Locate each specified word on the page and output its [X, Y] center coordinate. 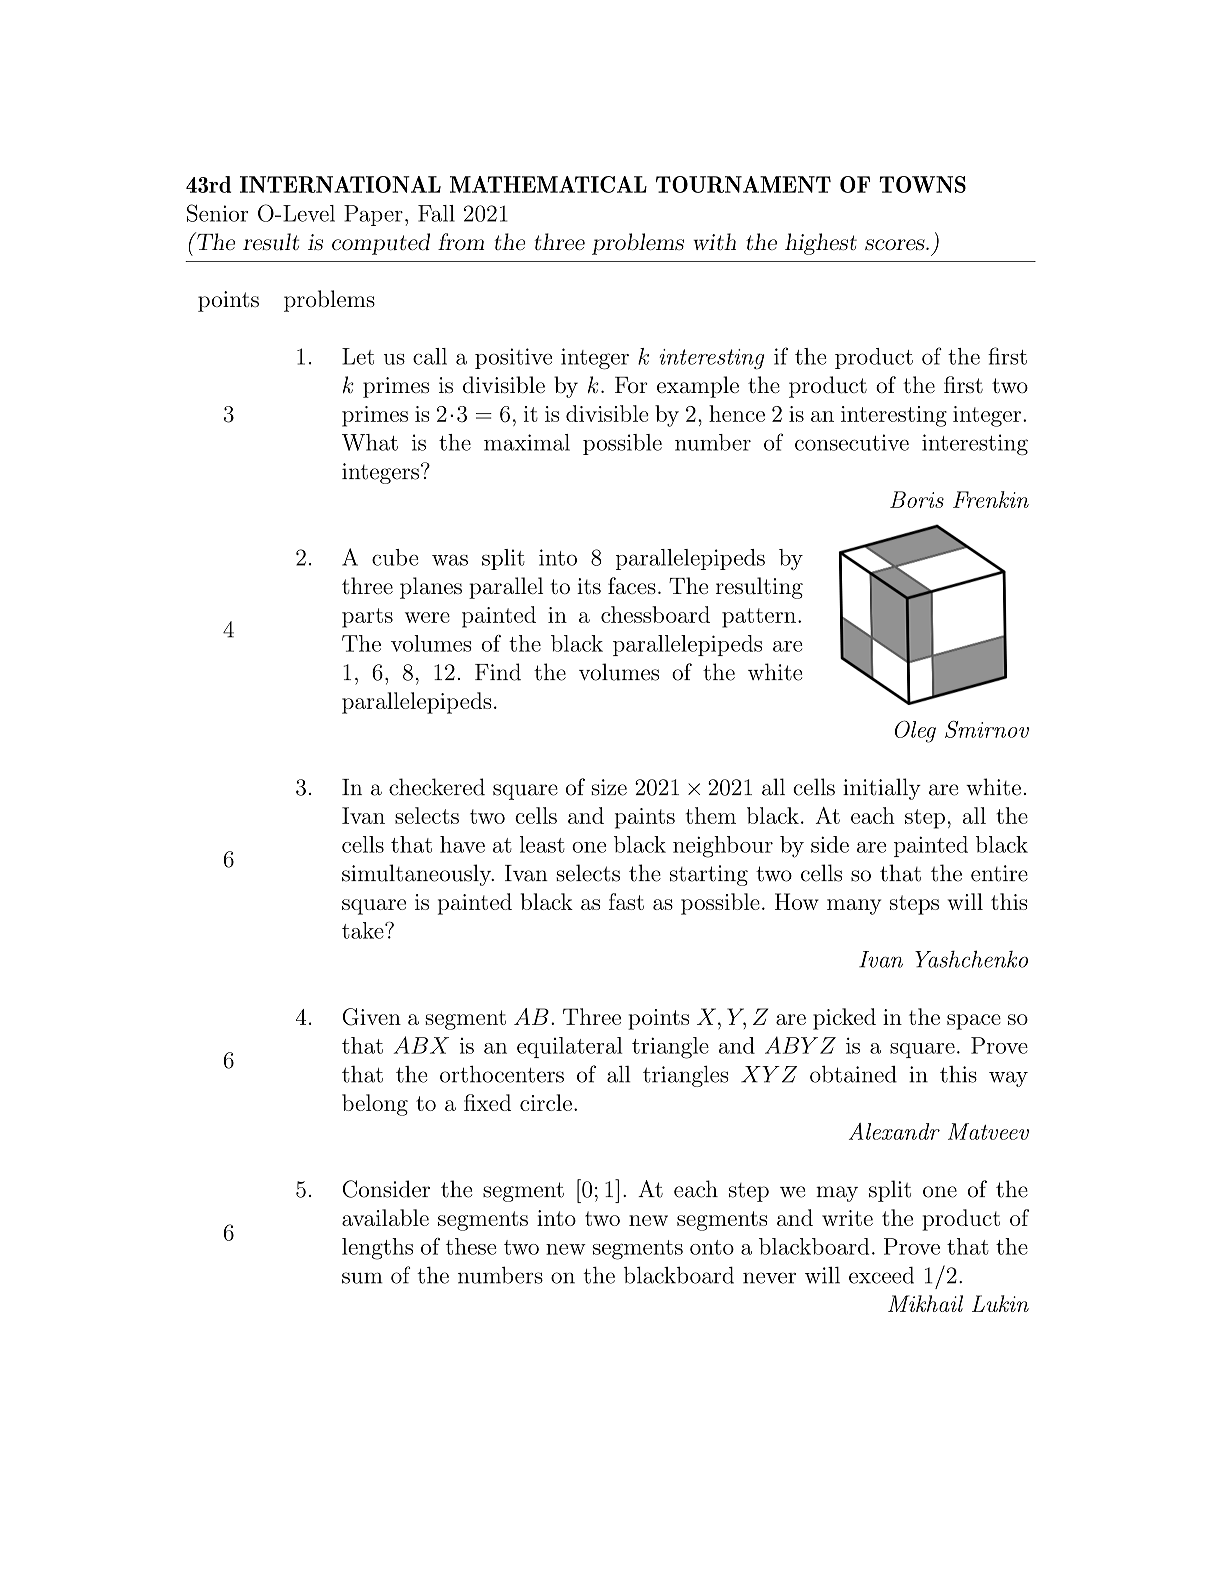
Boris [917, 499]
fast [626, 901]
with [714, 241]
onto [712, 1247]
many [854, 907]
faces [632, 586]
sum [362, 1278]
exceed [881, 1275]
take [364, 930]
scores [895, 245]
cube [395, 557]
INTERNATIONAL [340, 184]
